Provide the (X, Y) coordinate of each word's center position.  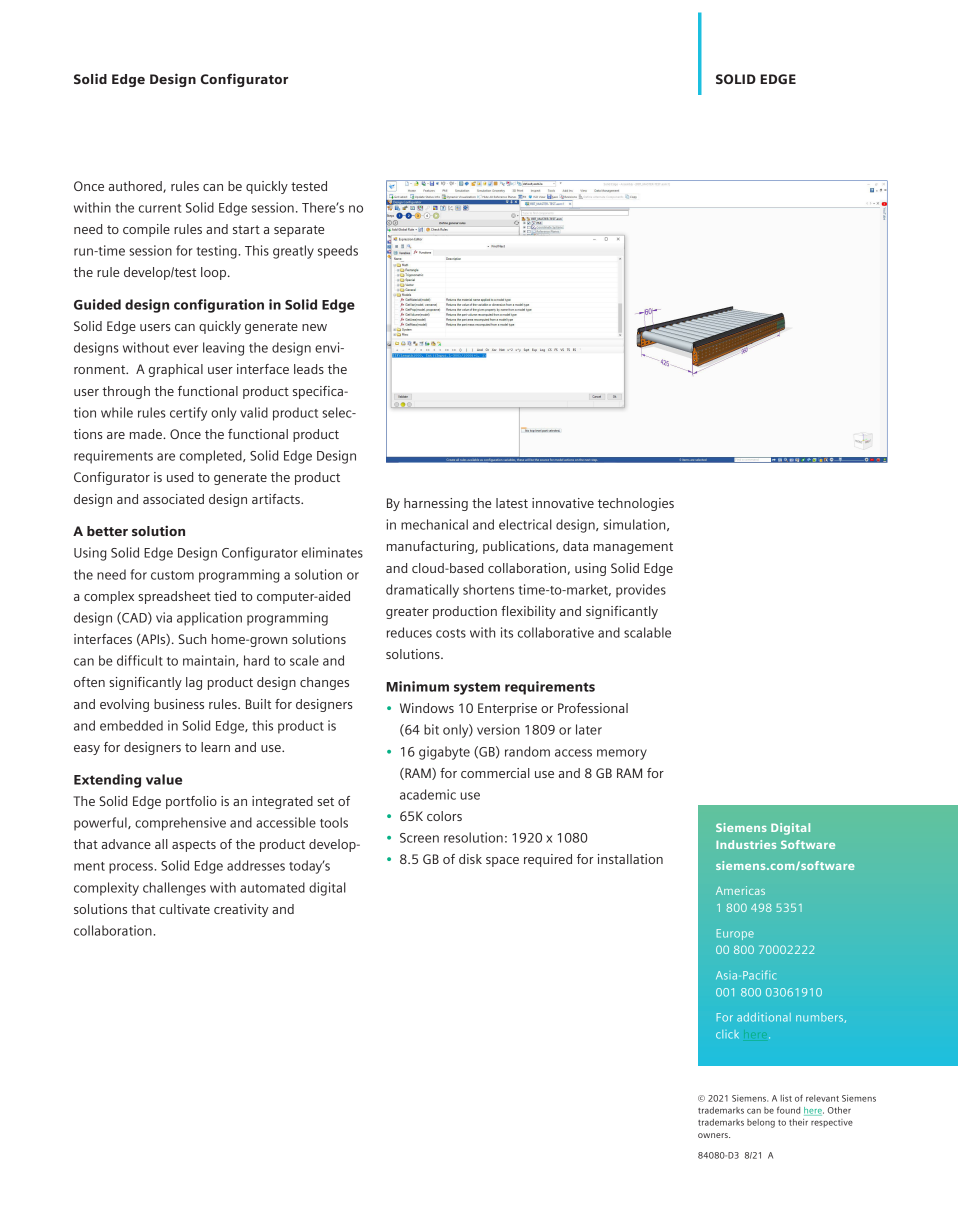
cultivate (184, 909)
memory (622, 754)
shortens (488, 589)
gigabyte (444, 753)
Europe (735, 934)
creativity (241, 910)
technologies (636, 504)
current (160, 208)
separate (299, 231)
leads (309, 369)
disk (470, 859)
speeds (338, 252)
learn (215, 747)
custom (172, 575)
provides (641, 591)
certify (188, 414)
